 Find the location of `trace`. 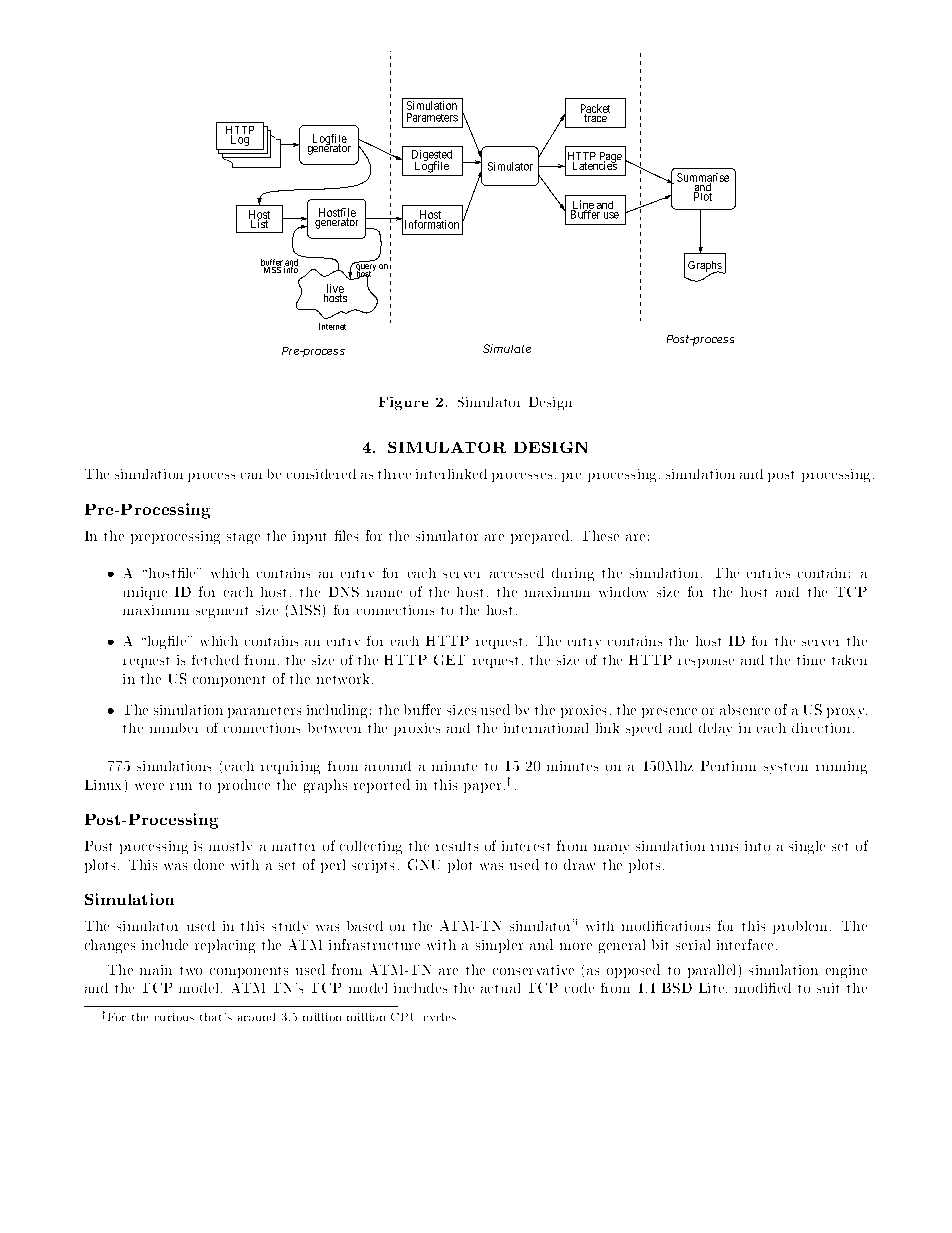

trace is located at coordinates (595, 118).
